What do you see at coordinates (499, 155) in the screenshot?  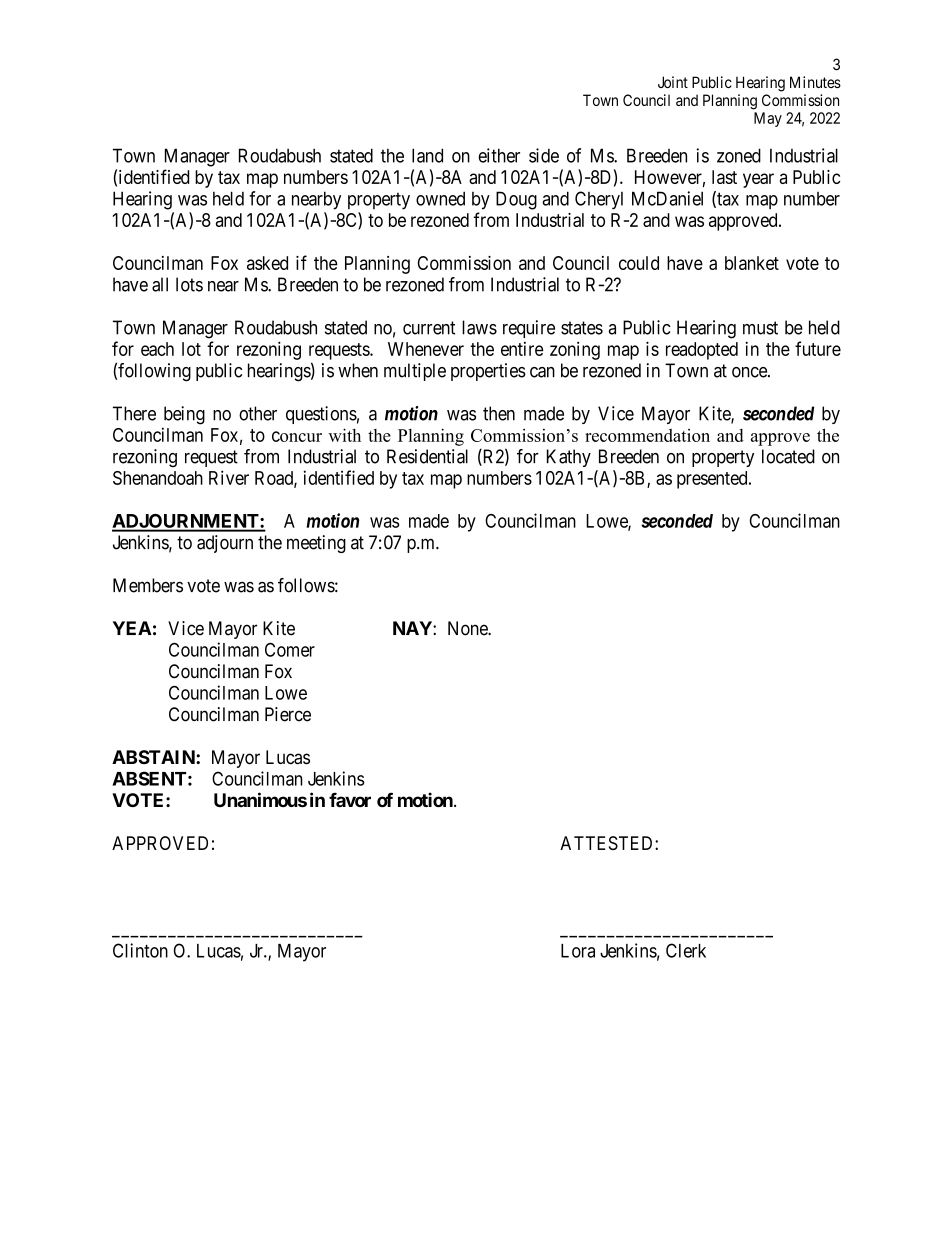 I see `either` at bounding box center [499, 155].
